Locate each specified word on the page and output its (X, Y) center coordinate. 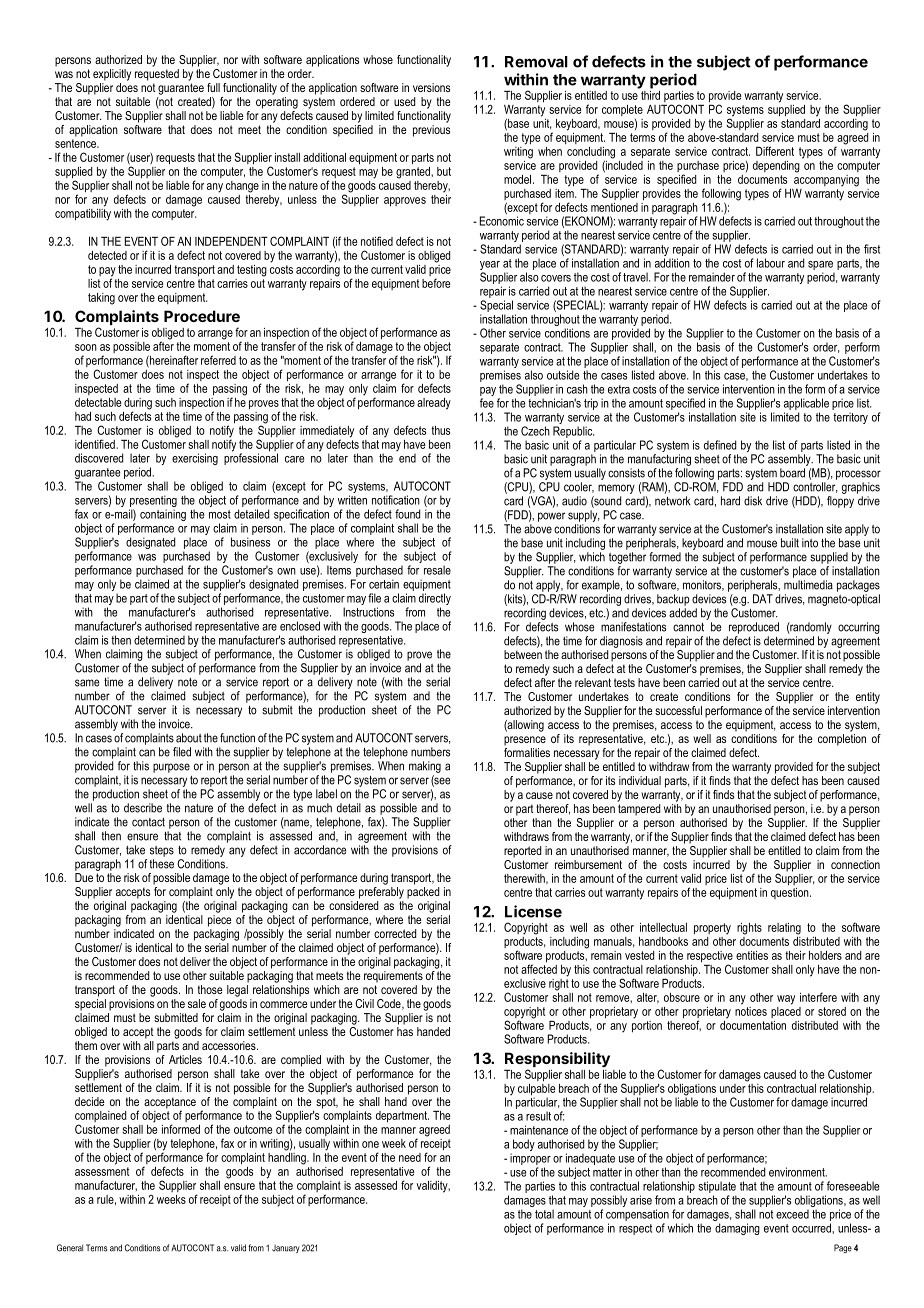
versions (431, 87)
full (213, 87)
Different (775, 151)
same (87, 683)
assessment (102, 1171)
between (523, 654)
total (544, 1214)
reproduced (754, 628)
